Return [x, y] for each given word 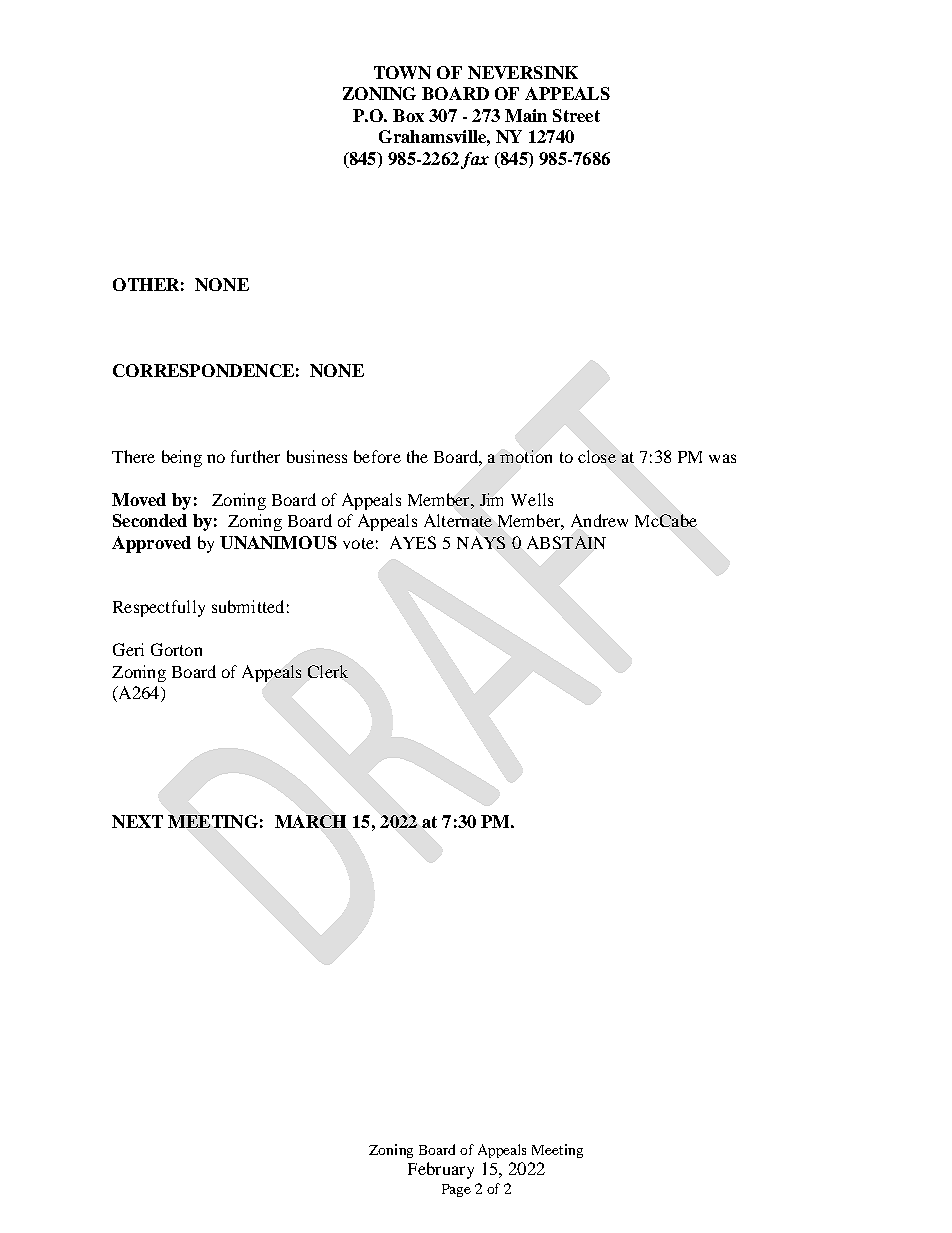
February [441, 1170]
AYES [413, 542]
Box [408, 115]
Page [456, 1190]
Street [576, 115]
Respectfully [159, 608]
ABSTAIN [566, 542]
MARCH [310, 821]
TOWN [402, 72]
